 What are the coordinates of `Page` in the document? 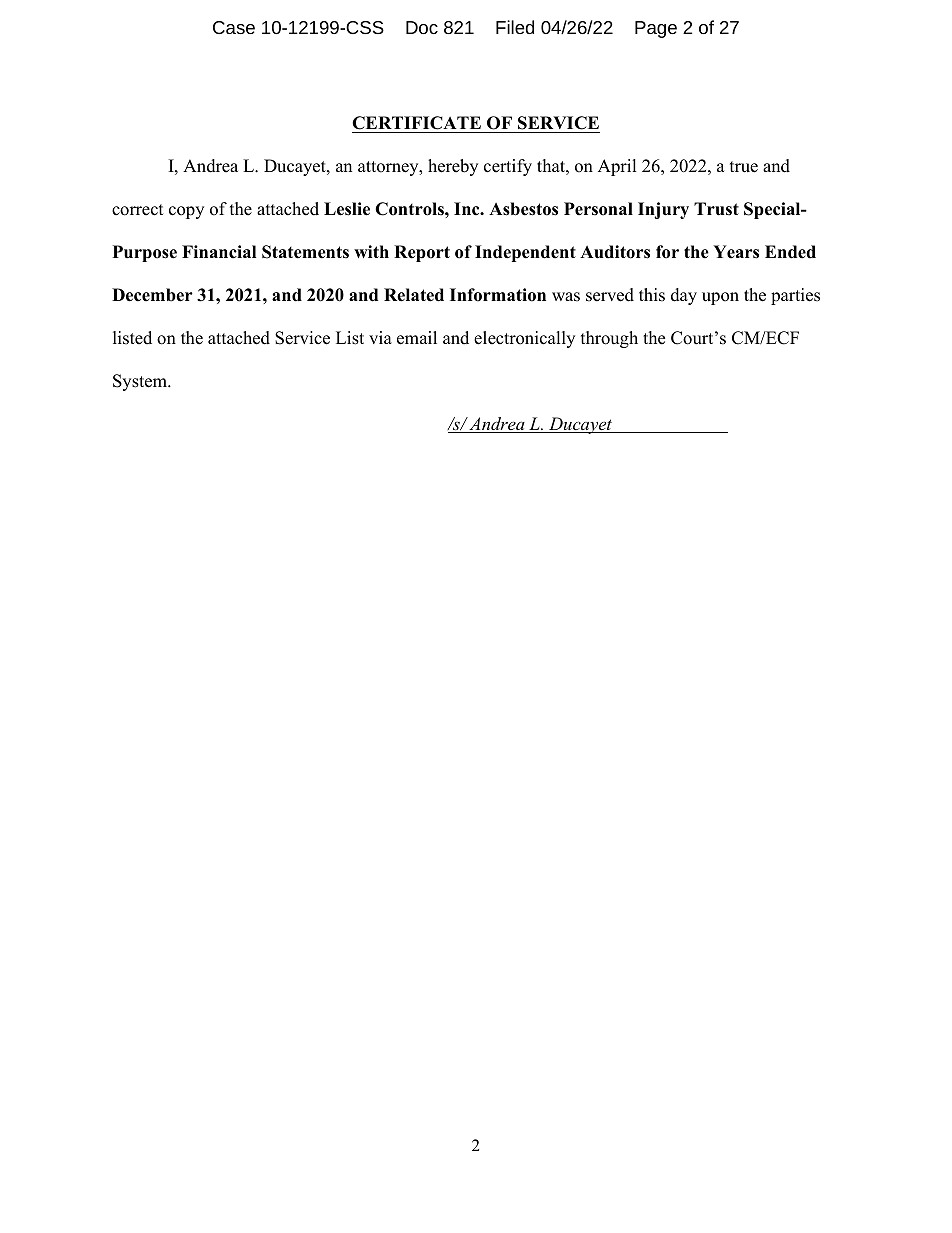 It's located at (656, 29).
